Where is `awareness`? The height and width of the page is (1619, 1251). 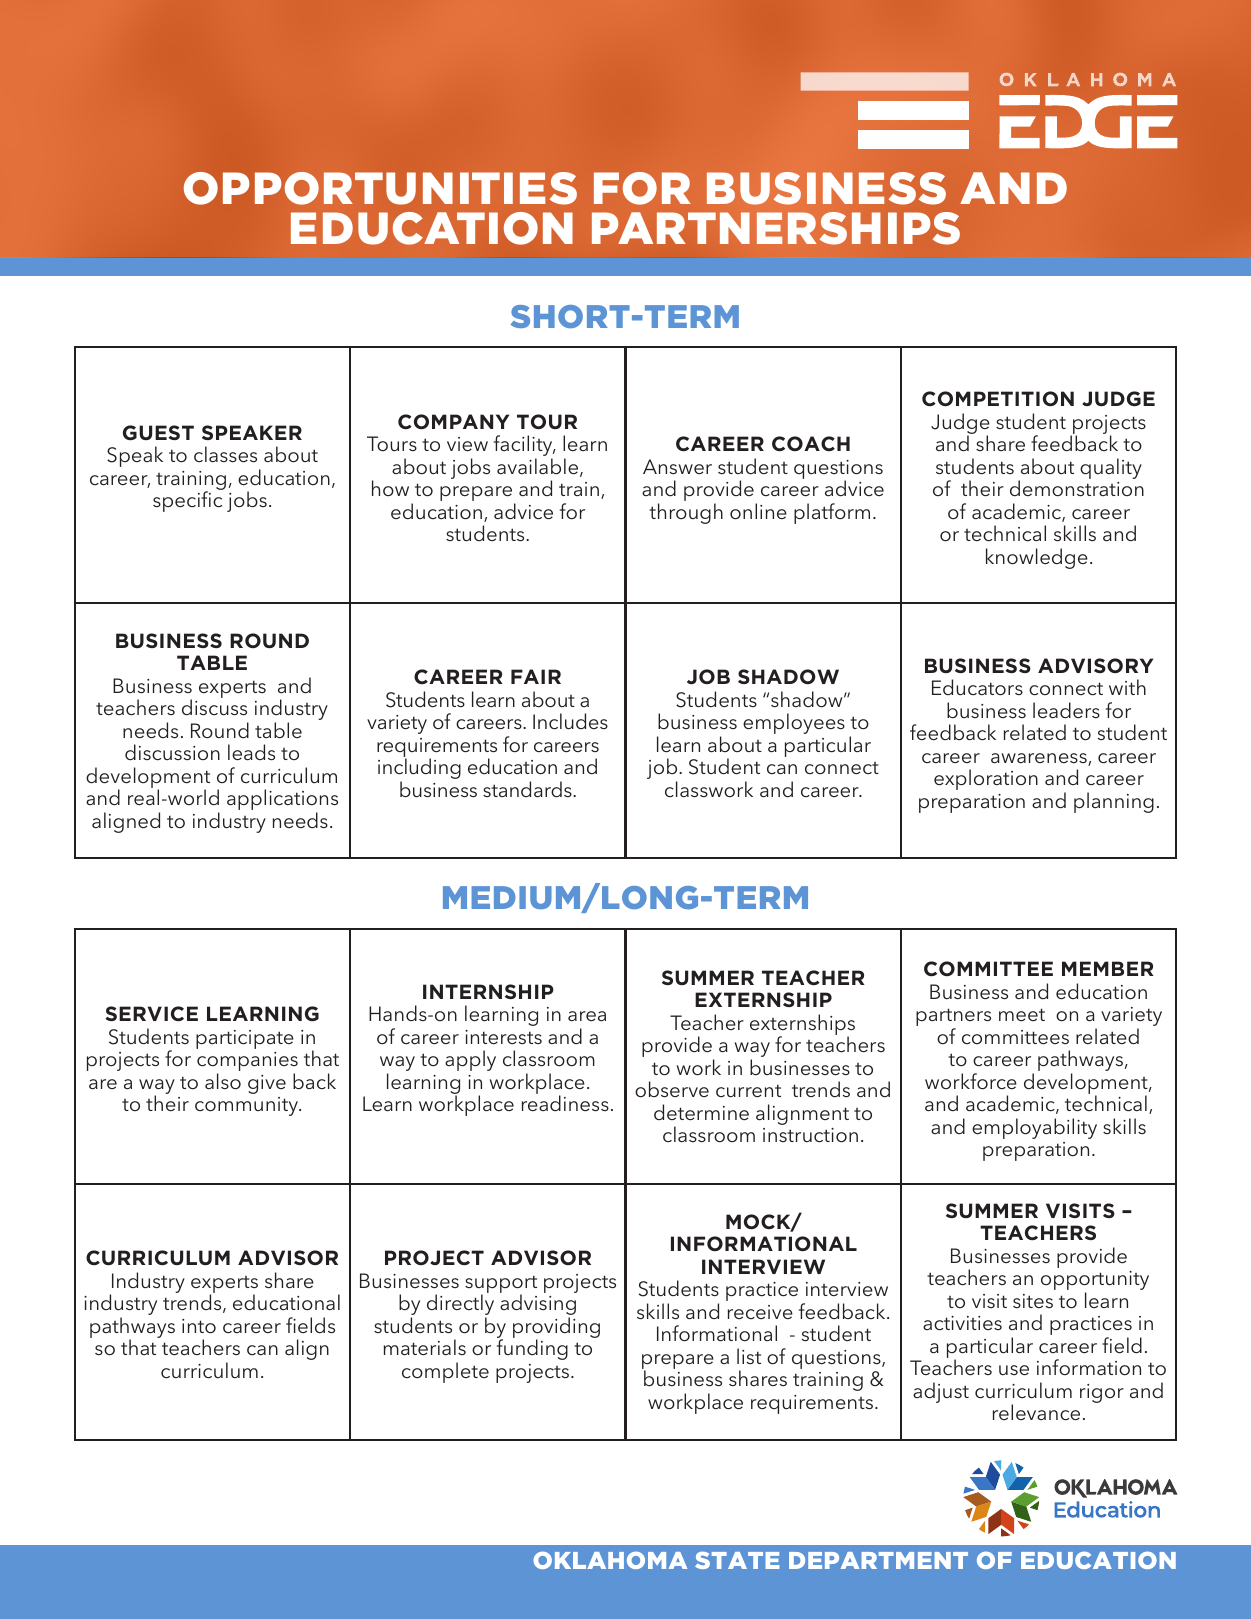
awareness is located at coordinates (1040, 759).
